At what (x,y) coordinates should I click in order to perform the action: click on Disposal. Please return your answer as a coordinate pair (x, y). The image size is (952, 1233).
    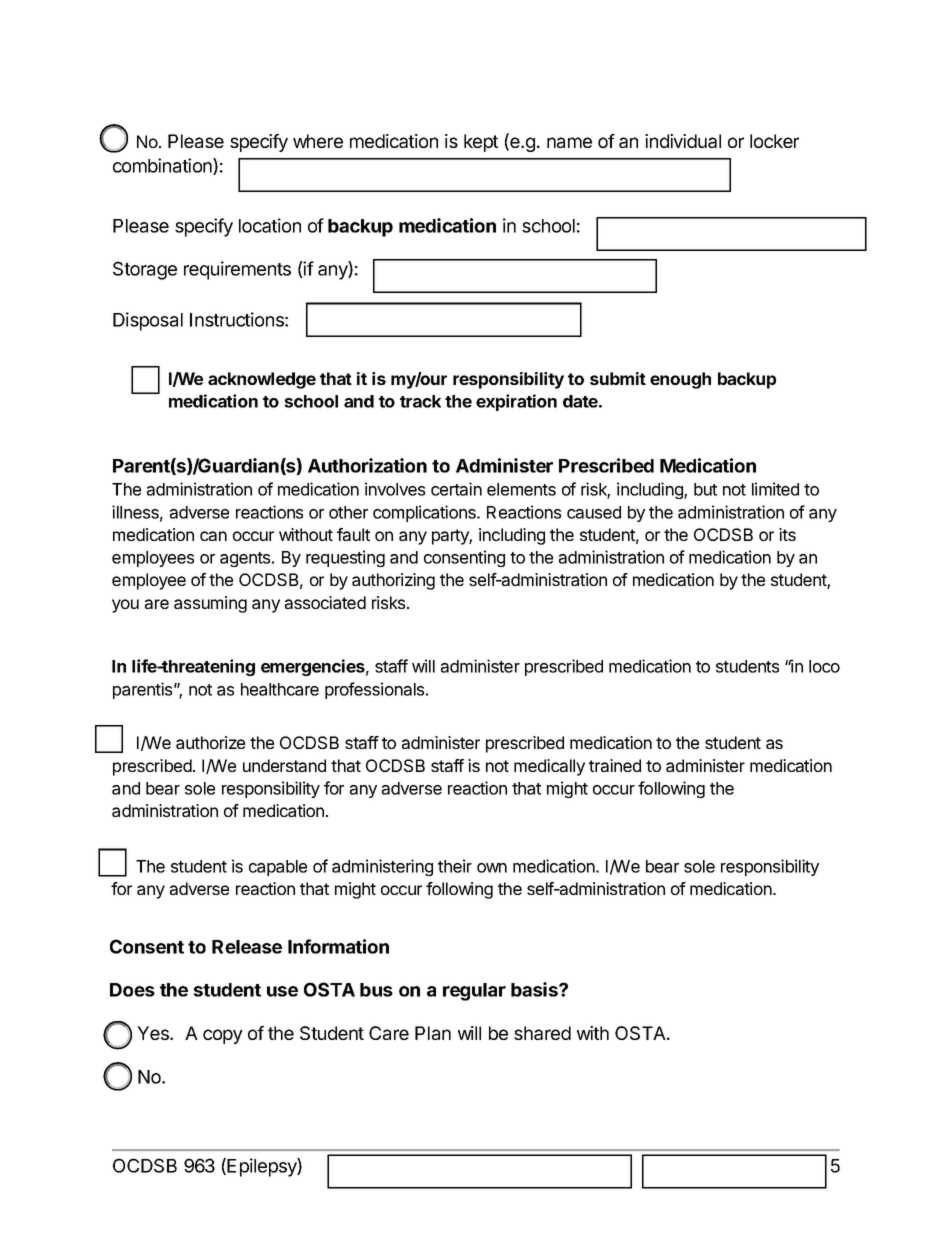
    Looking at the image, I should click on (148, 321).
